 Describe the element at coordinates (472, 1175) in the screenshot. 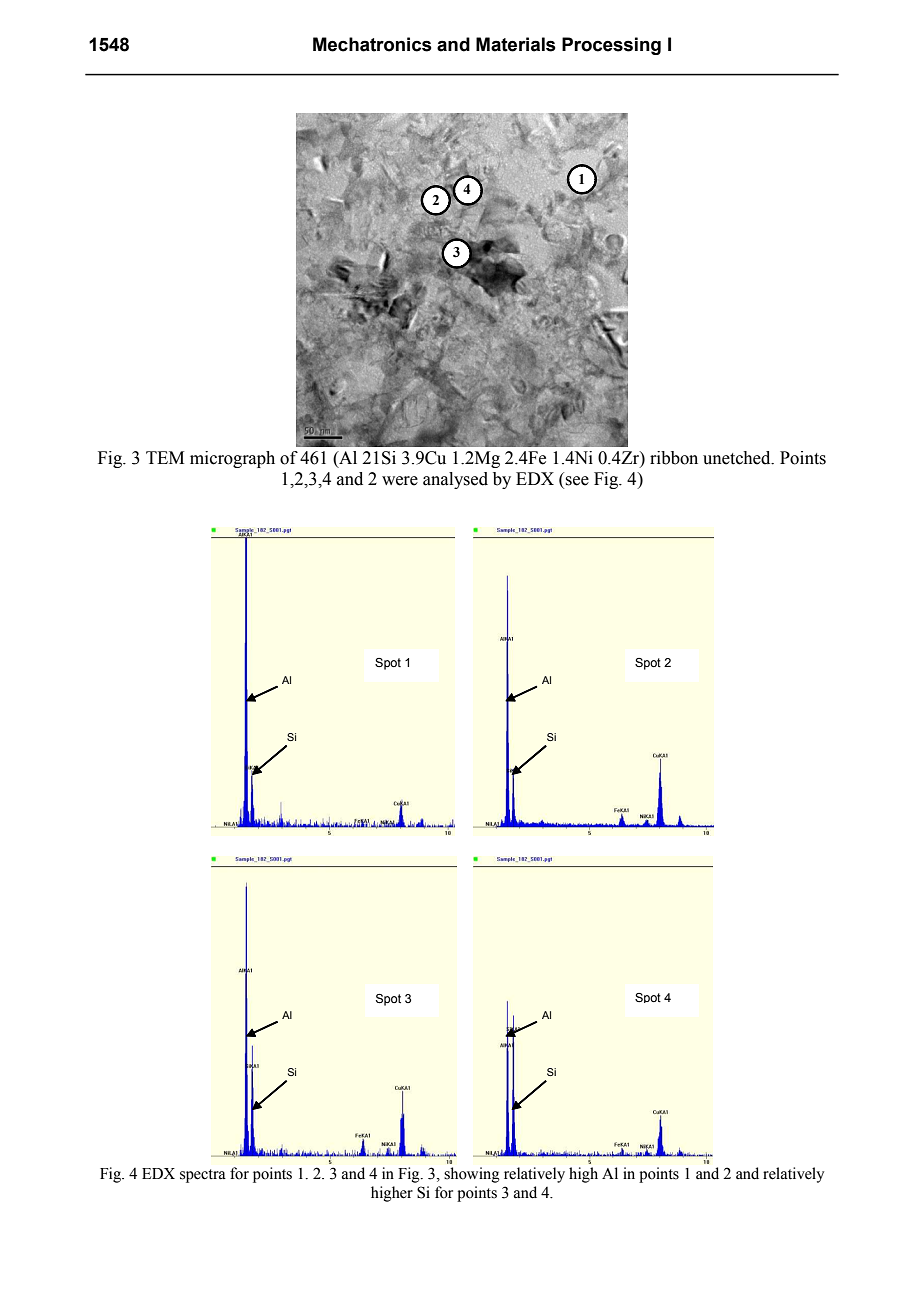

I see `showing` at that location.
